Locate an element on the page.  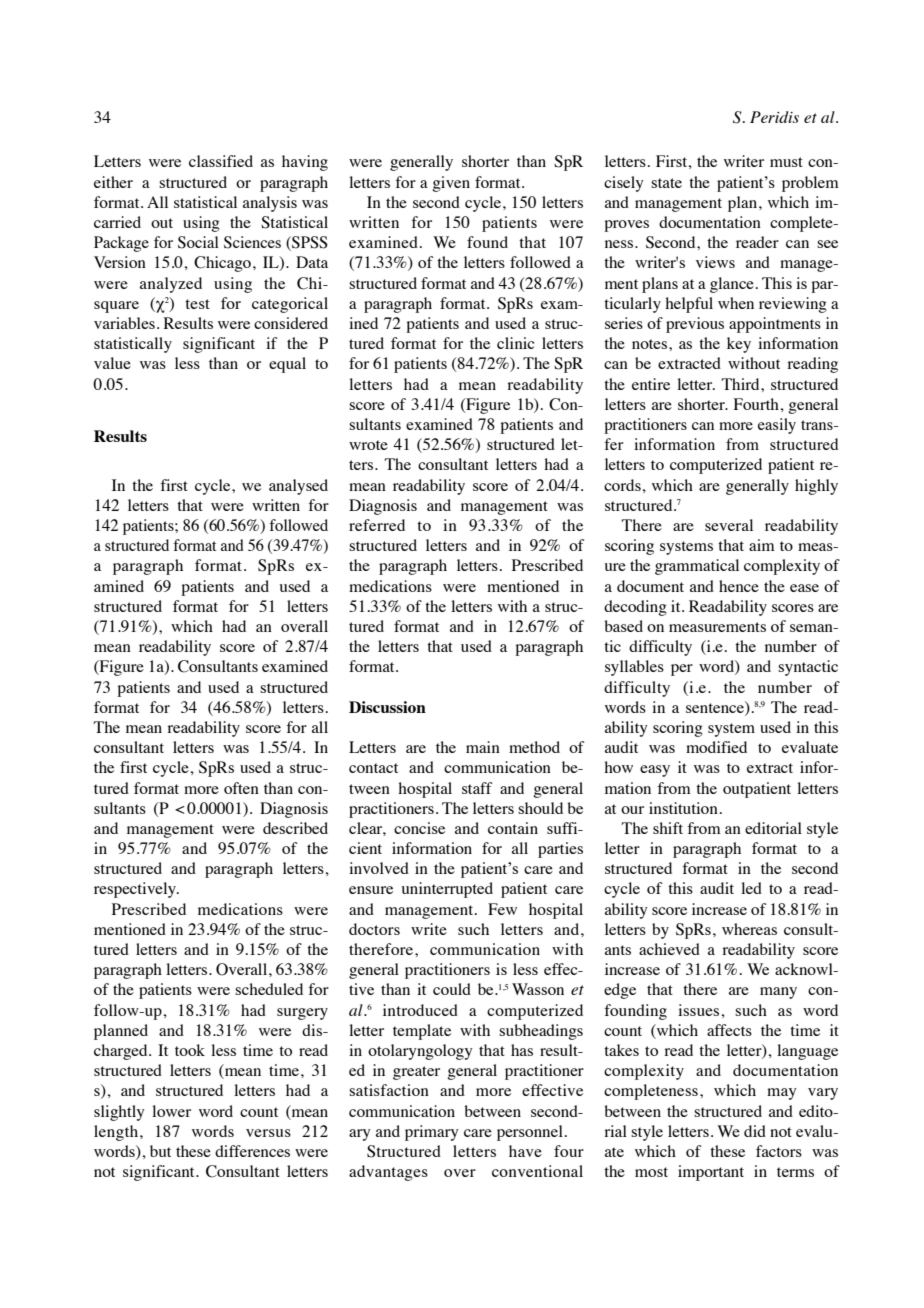
modified is located at coordinates (716, 747).
